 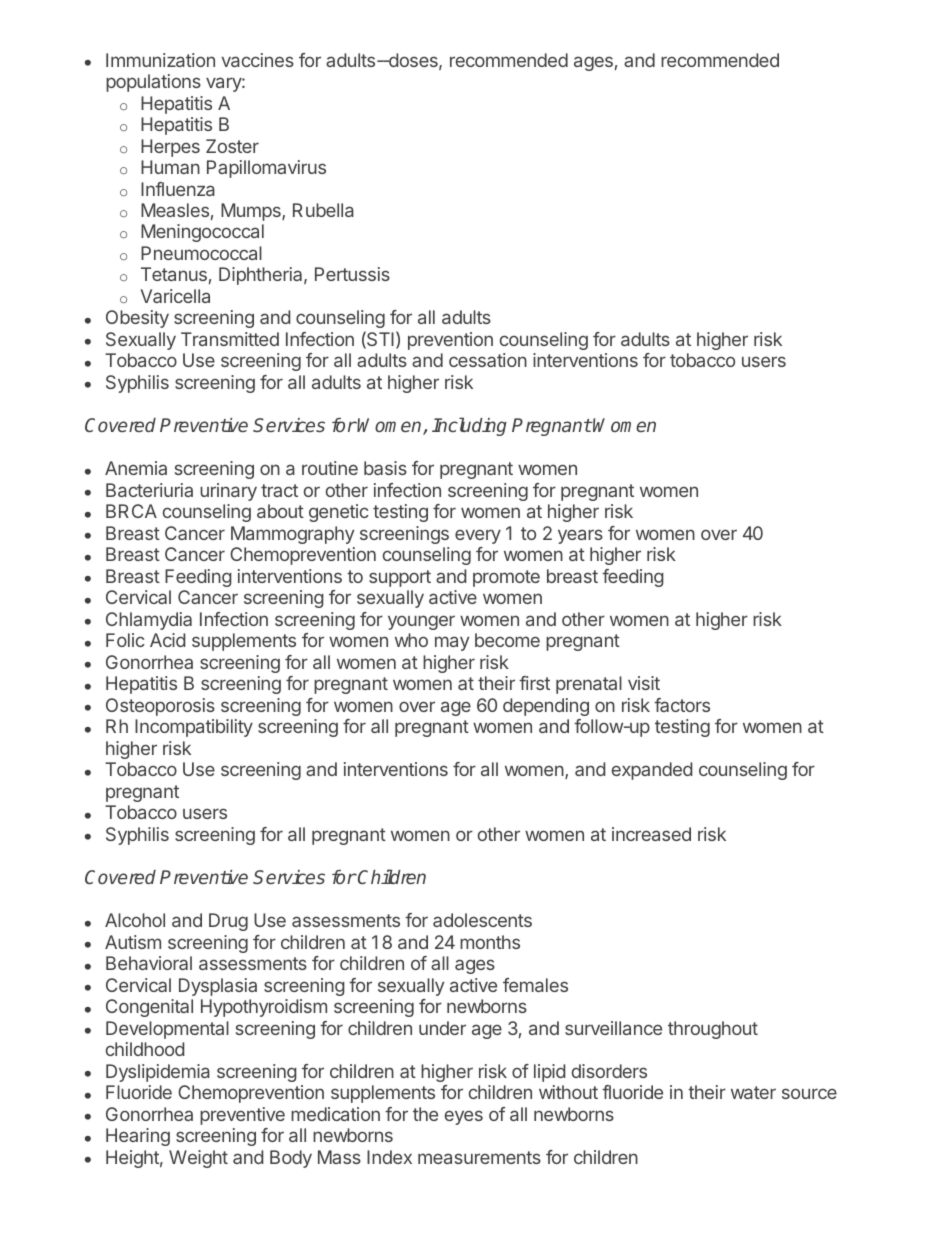 What do you see at coordinates (198, 1159) in the page?
I see `Weight` at bounding box center [198, 1159].
